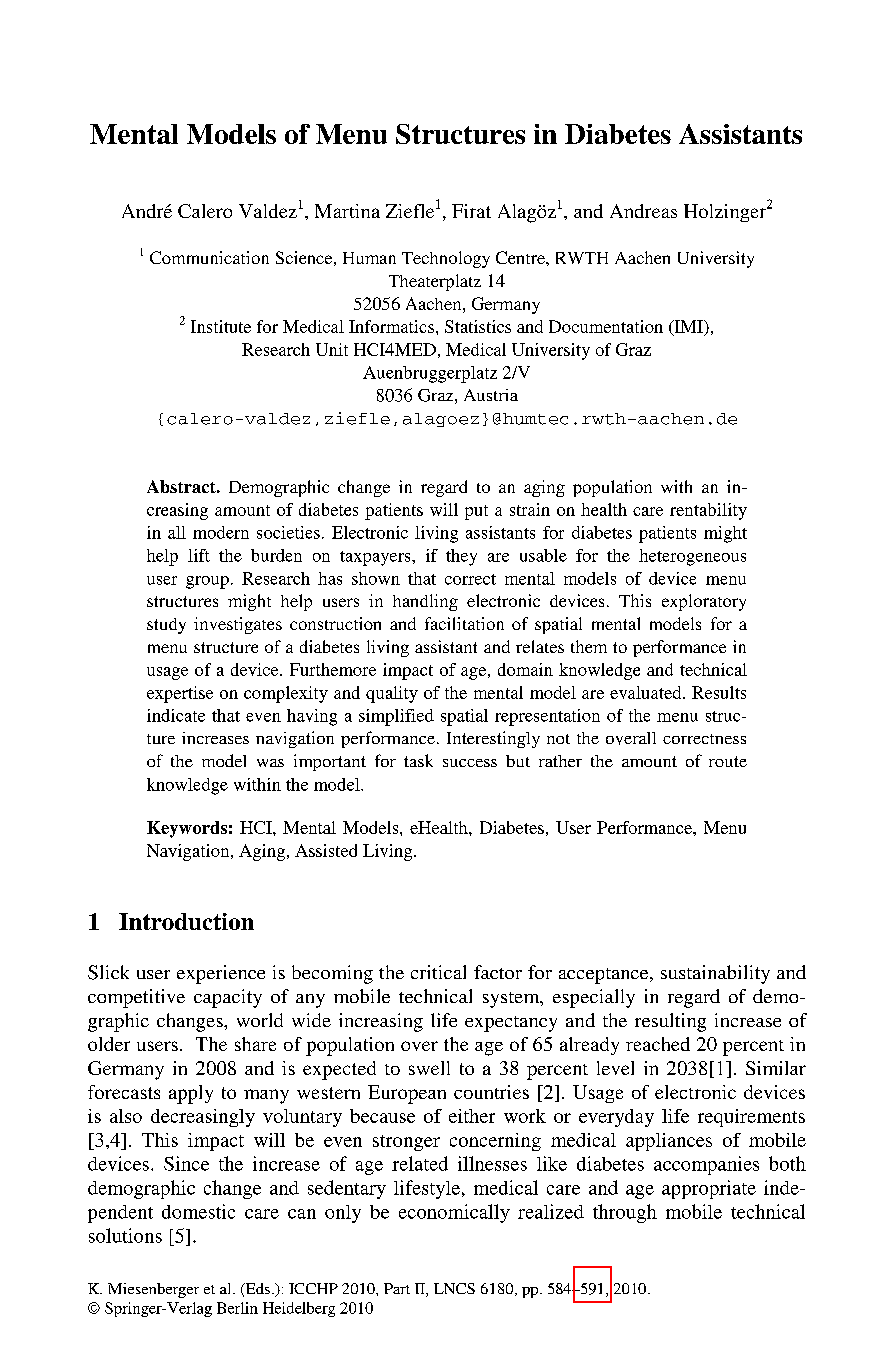 This image has height=1372, width=893. What do you see at coordinates (438, 972) in the image?
I see `critical` at bounding box center [438, 972].
